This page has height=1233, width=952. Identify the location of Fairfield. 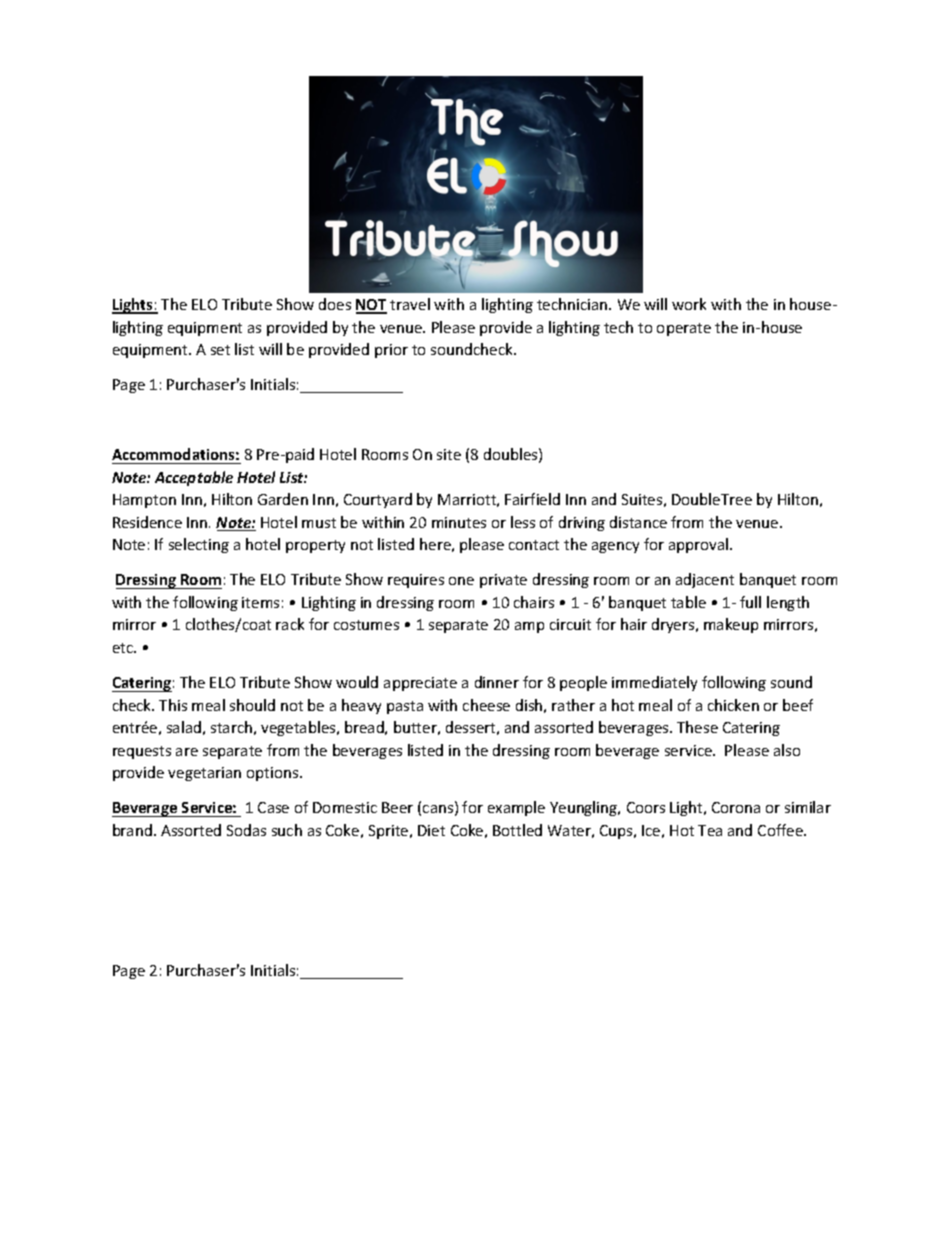
(532, 499).
